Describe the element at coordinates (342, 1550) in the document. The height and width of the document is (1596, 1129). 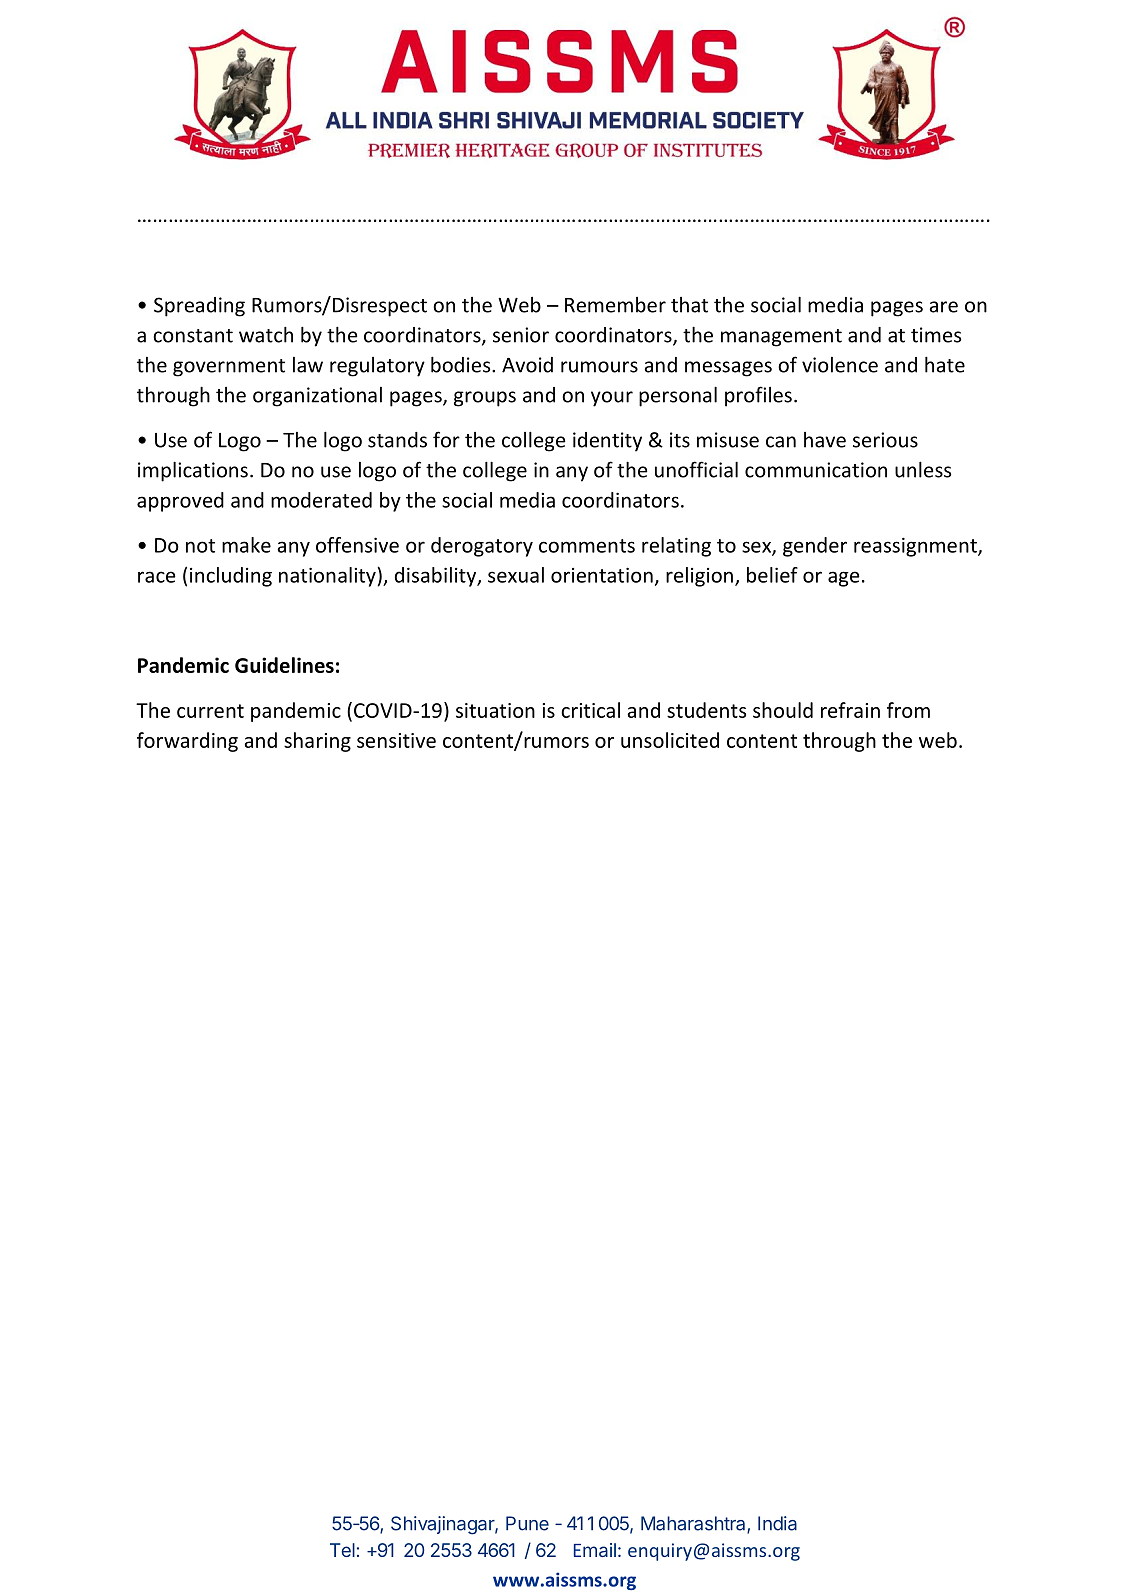
I see `Tel` at that location.
